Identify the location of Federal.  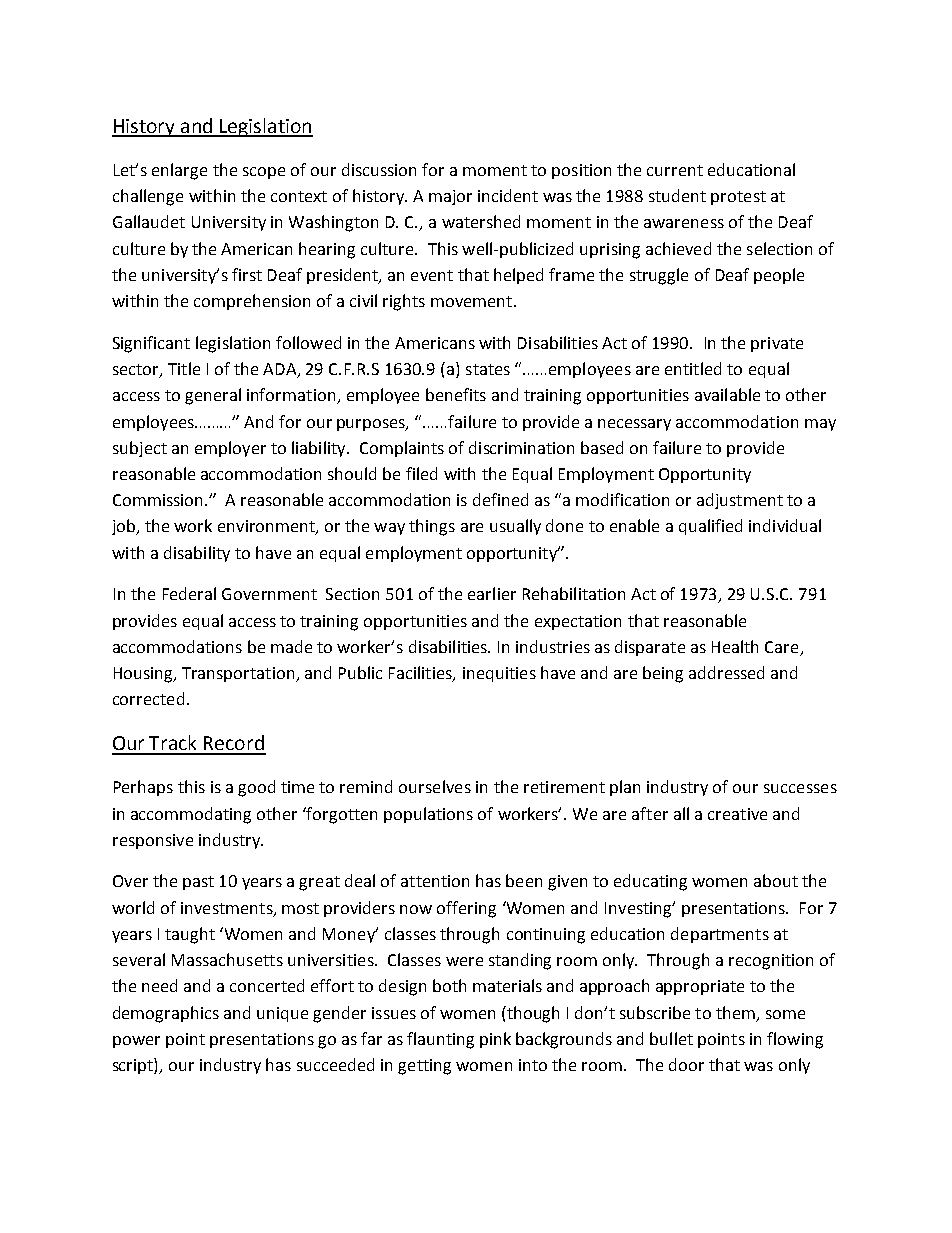
(189, 593).
